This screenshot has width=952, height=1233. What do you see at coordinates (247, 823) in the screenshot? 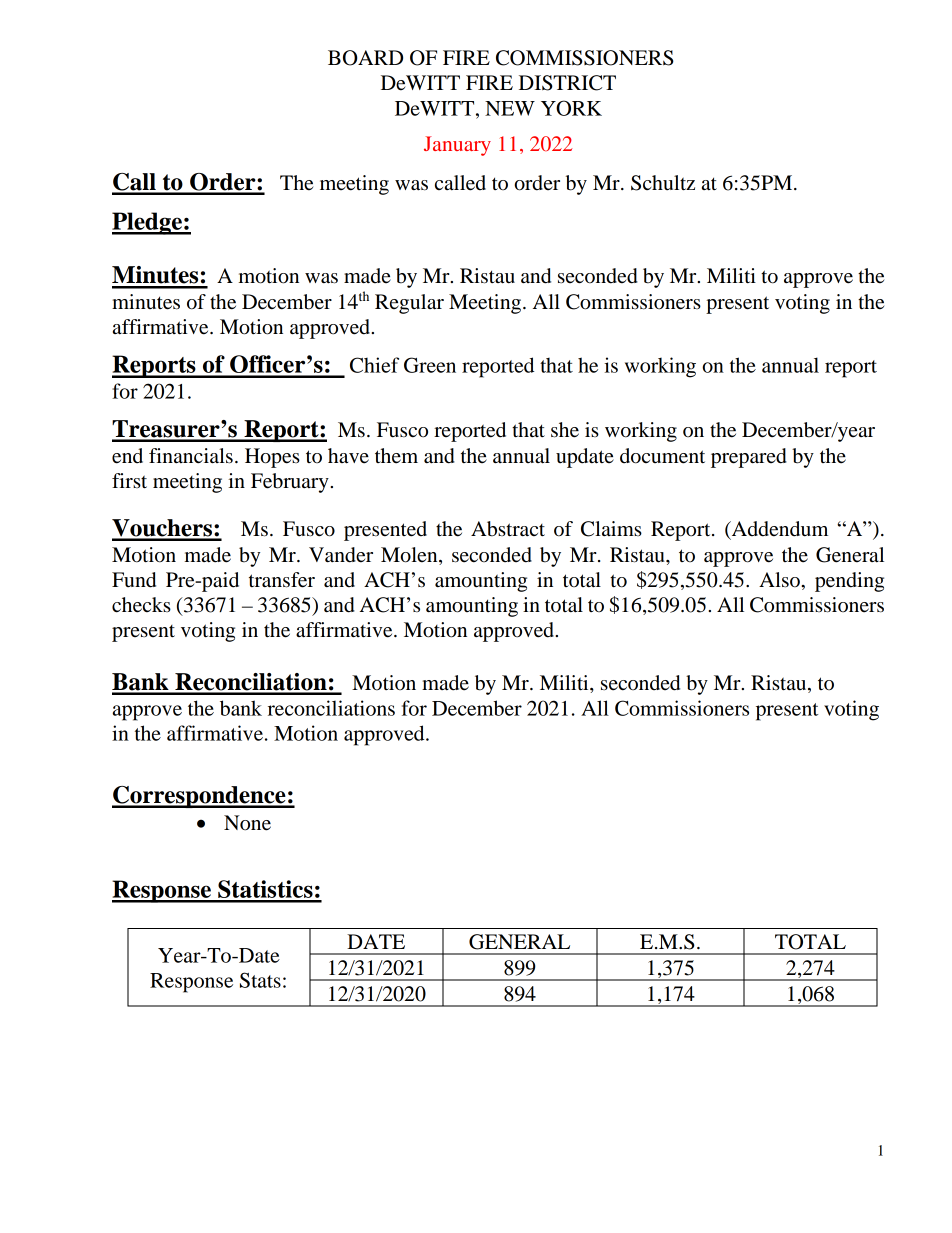
I see `None` at bounding box center [247, 823].
